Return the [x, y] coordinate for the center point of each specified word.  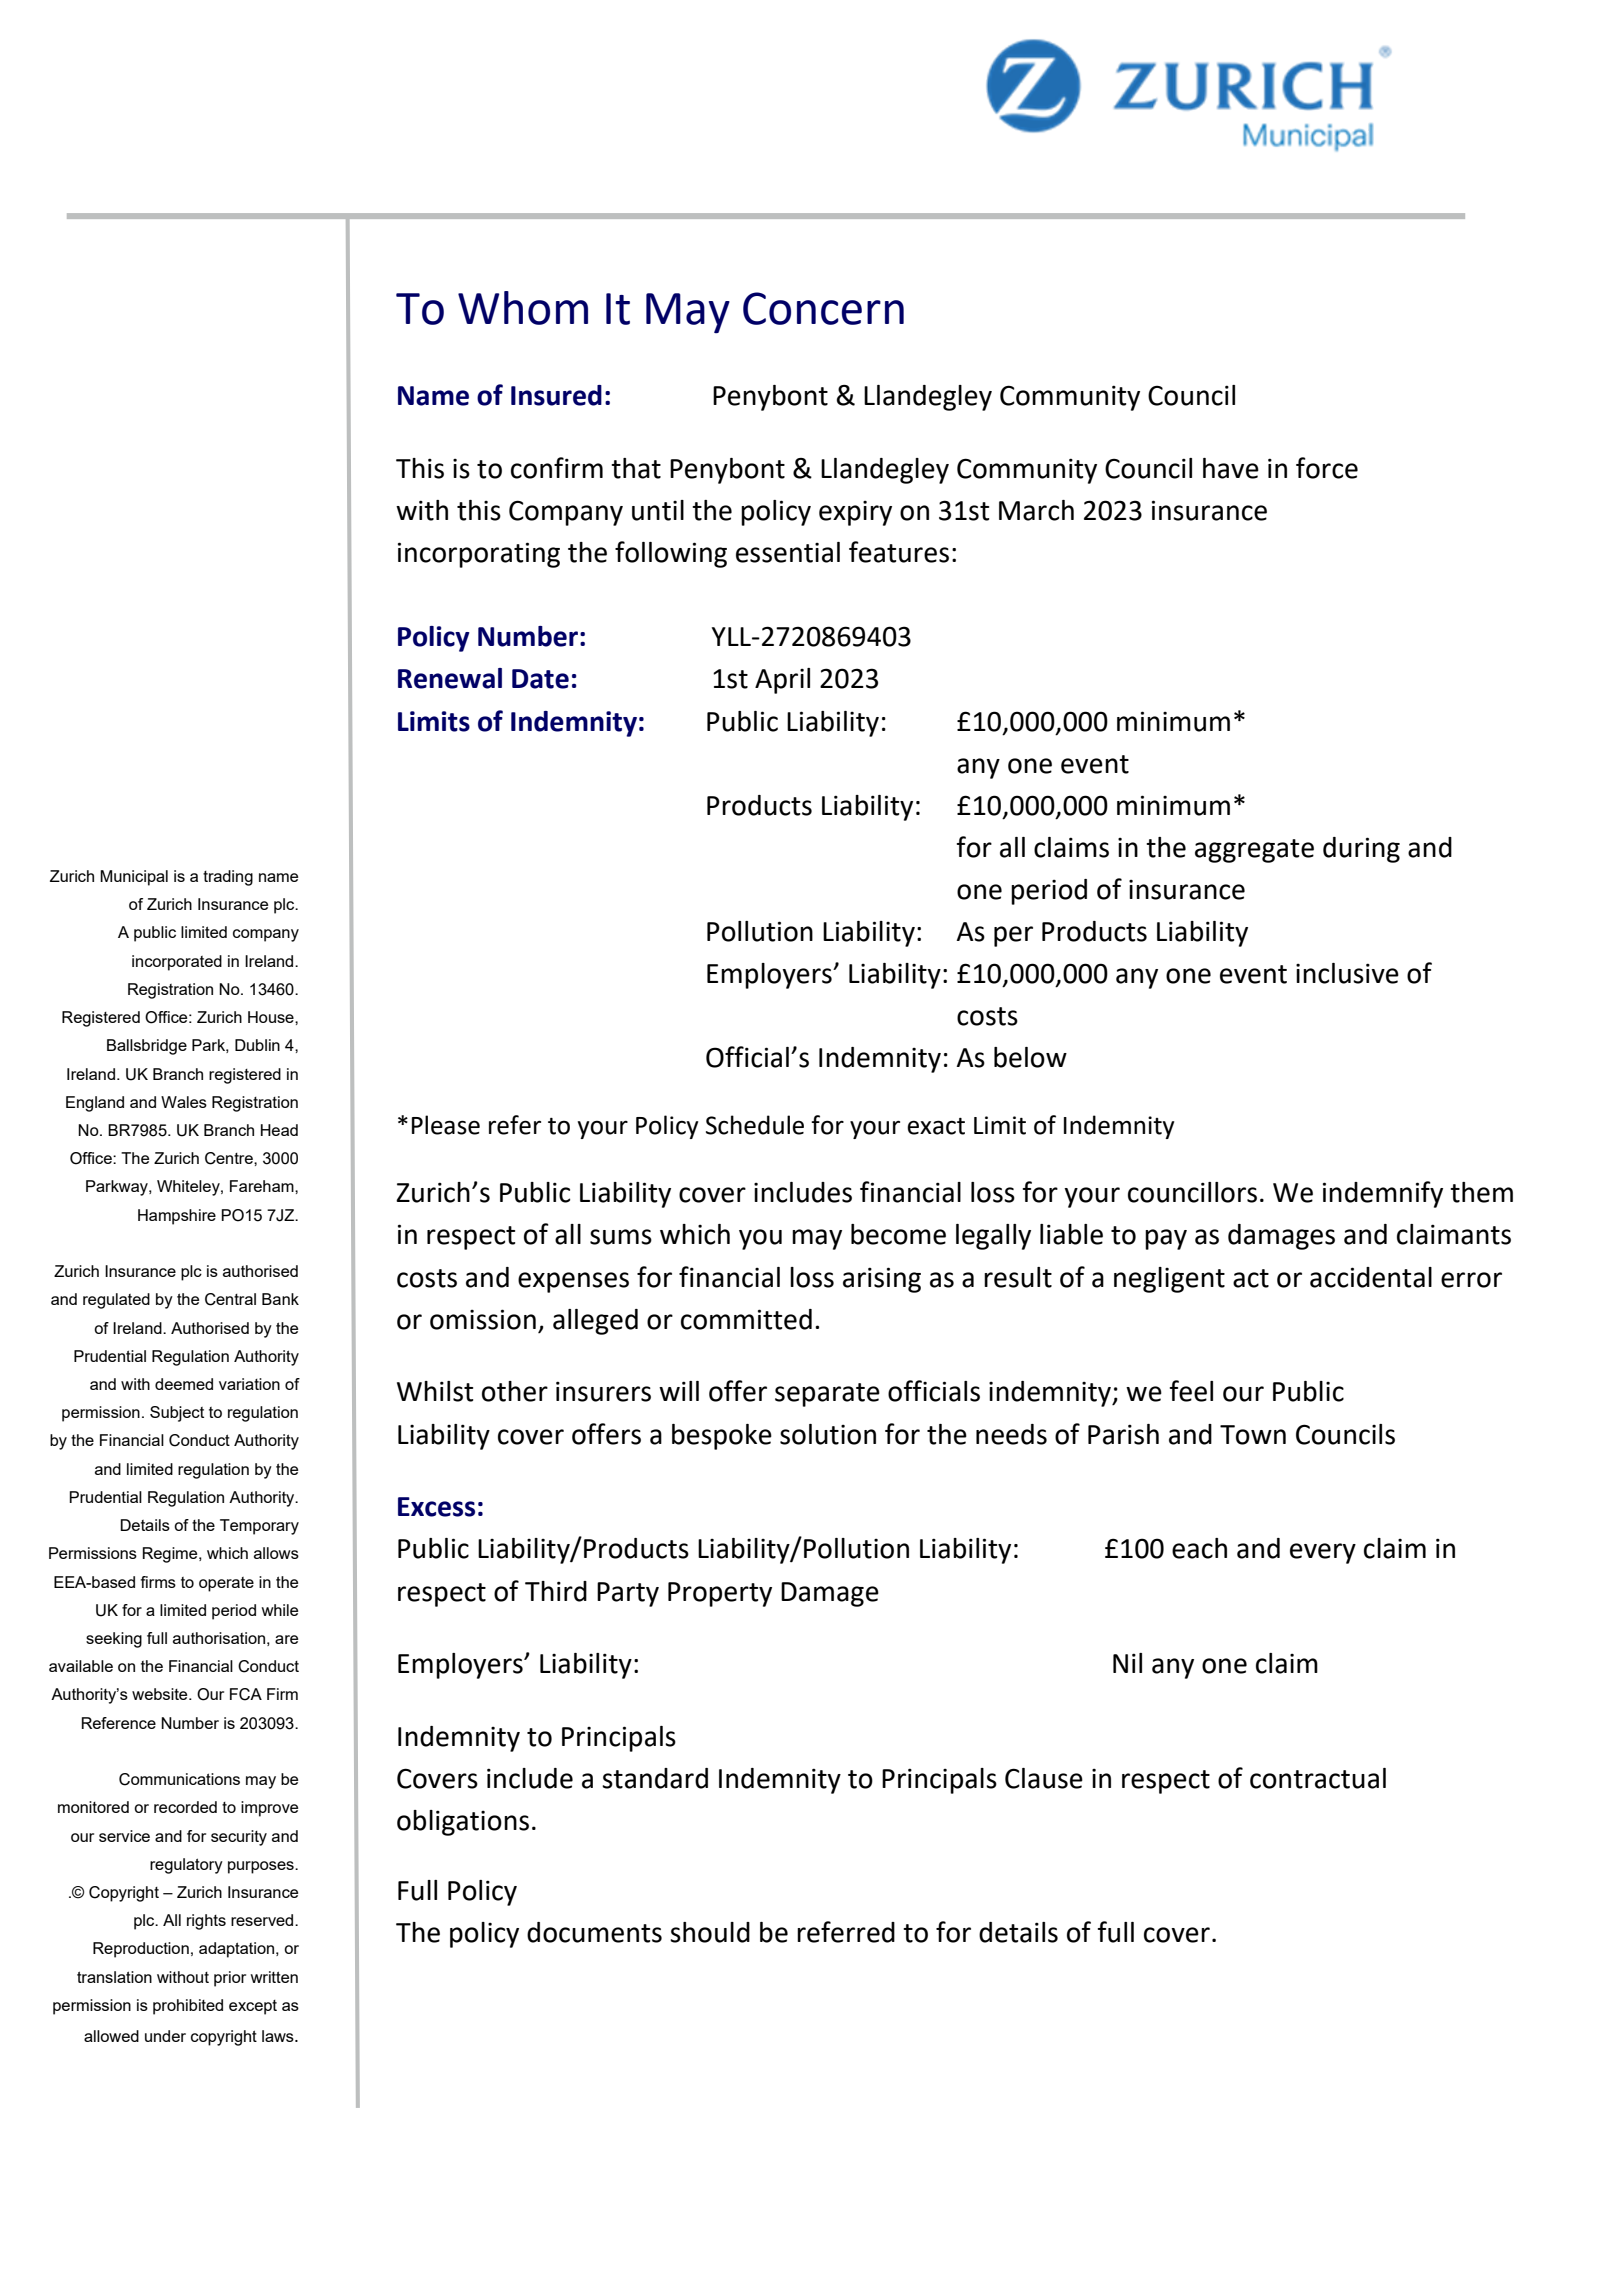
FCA [246, 1694]
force [1327, 468]
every [1323, 1553]
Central [230, 1299]
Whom [523, 308]
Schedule [755, 1125]
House [272, 1017]
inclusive [1347, 973]
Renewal [450, 678]
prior [230, 1979]
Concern [823, 308]
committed [746, 1319]
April [782, 681]
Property [720, 1594]
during [1361, 850]
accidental [1371, 1277]
